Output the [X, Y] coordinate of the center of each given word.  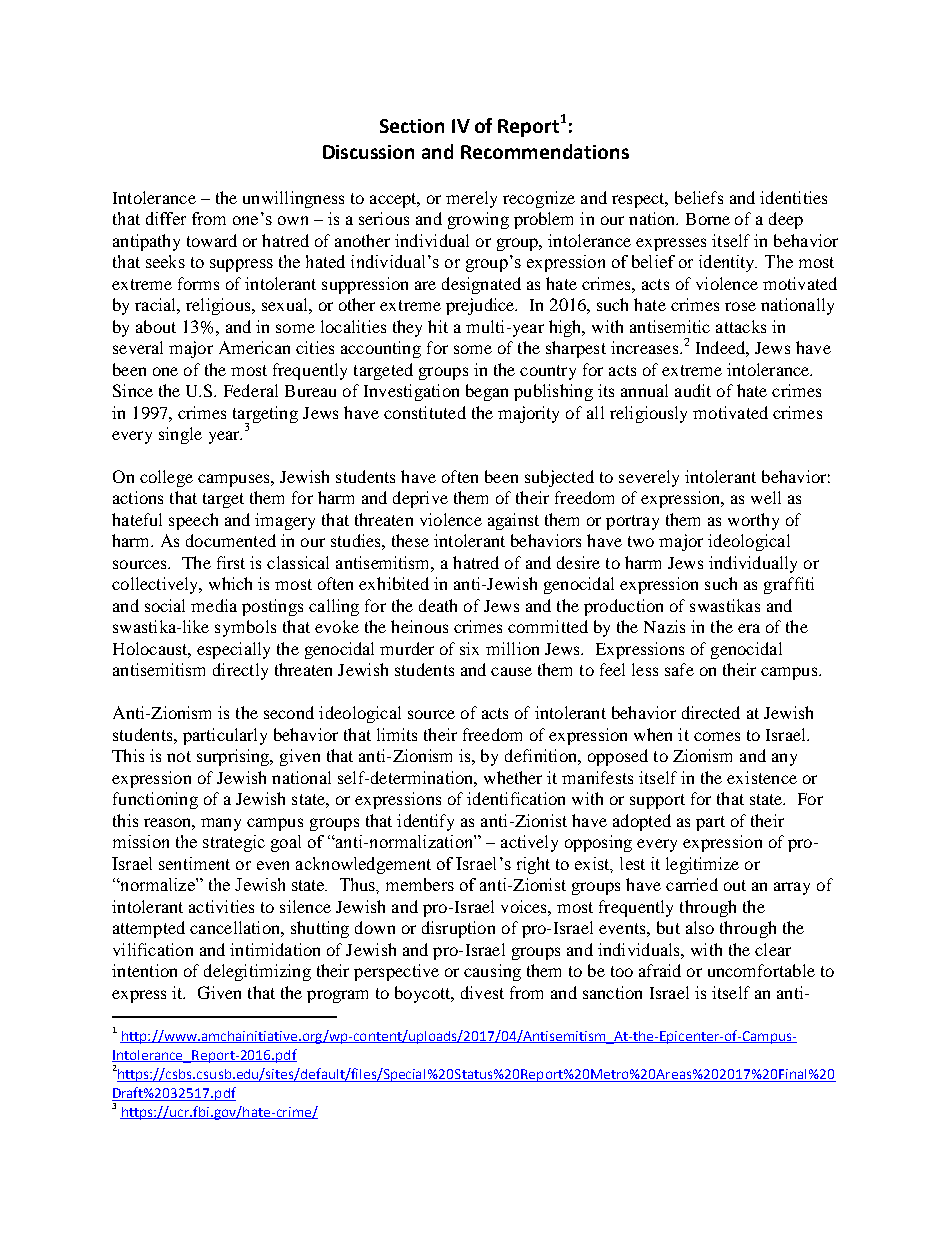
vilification [153, 949]
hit [438, 326]
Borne [708, 219]
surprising [234, 757]
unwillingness [293, 199]
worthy [753, 521]
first [231, 562]
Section [412, 126]
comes [717, 736]
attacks [741, 326]
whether [513, 777]
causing [492, 972]
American [254, 347]
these [410, 540]
